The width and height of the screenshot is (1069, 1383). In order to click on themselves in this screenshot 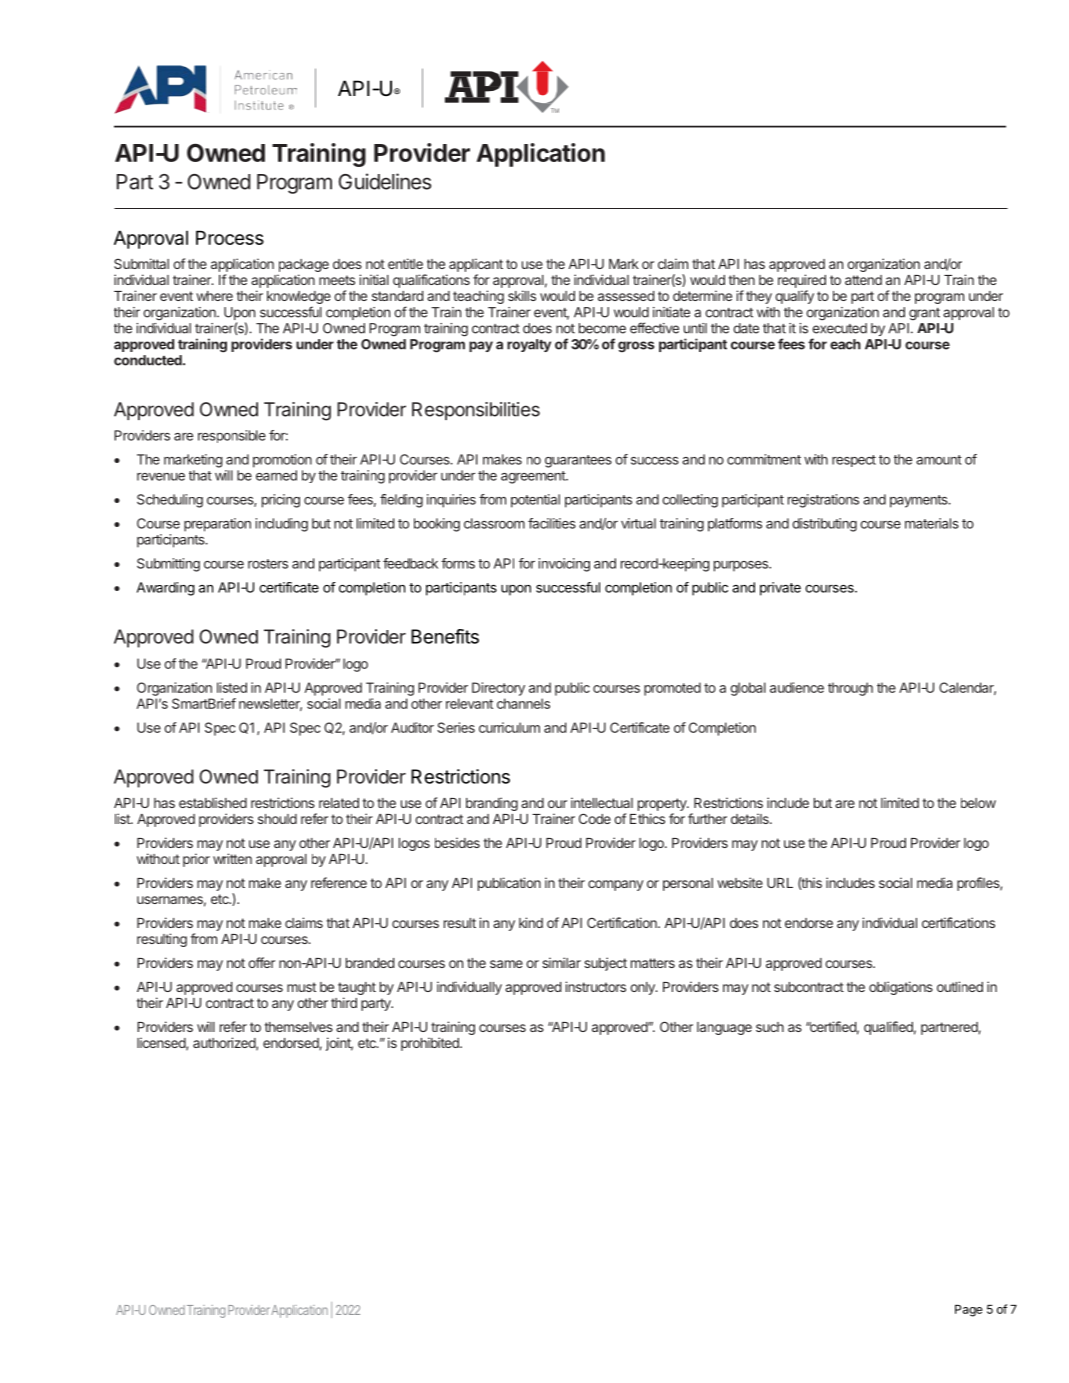, I will do `click(298, 1027)`.
